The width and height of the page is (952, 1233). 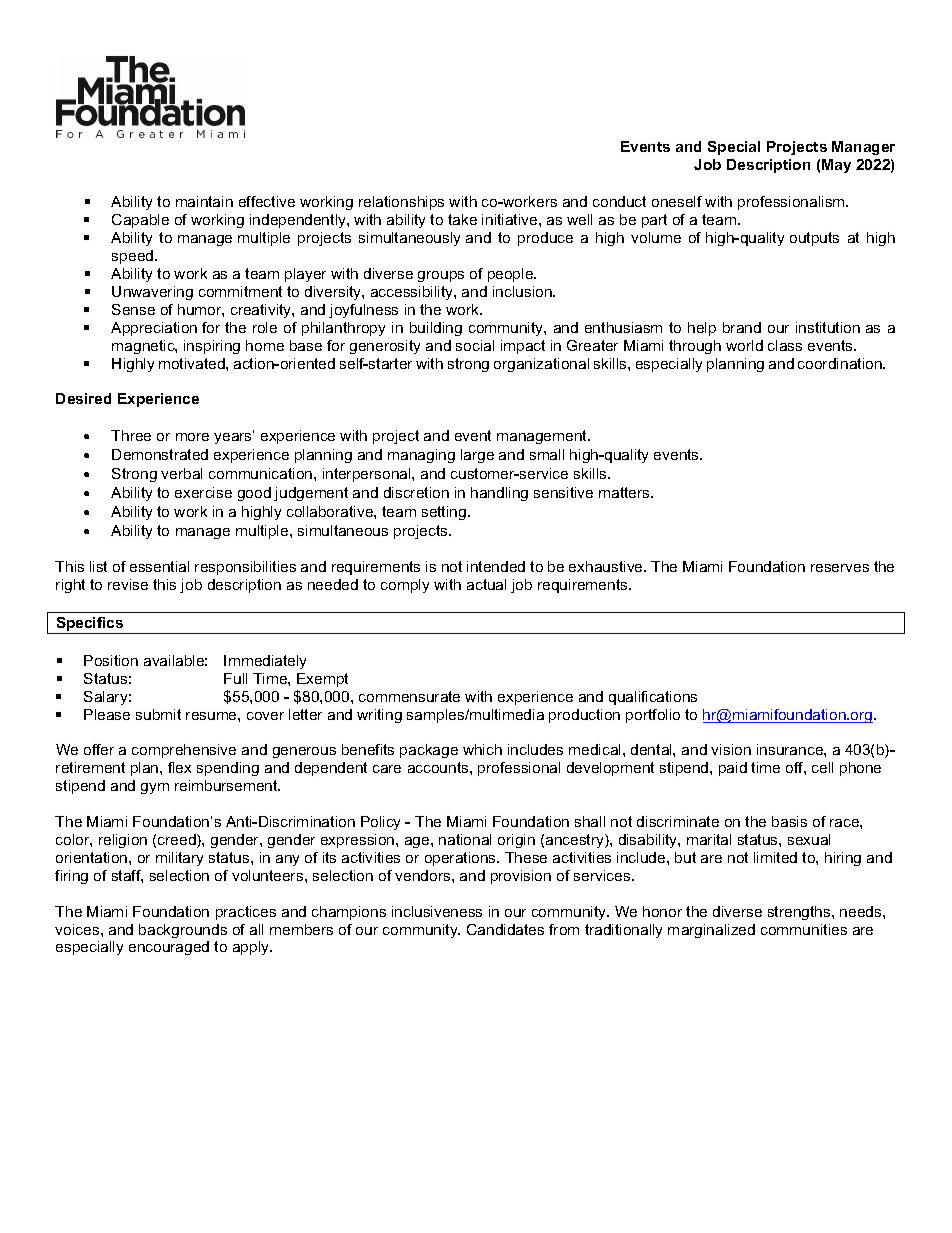 What do you see at coordinates (836, 166) in the page?
I see `May` at bounding box center [836, 166].
